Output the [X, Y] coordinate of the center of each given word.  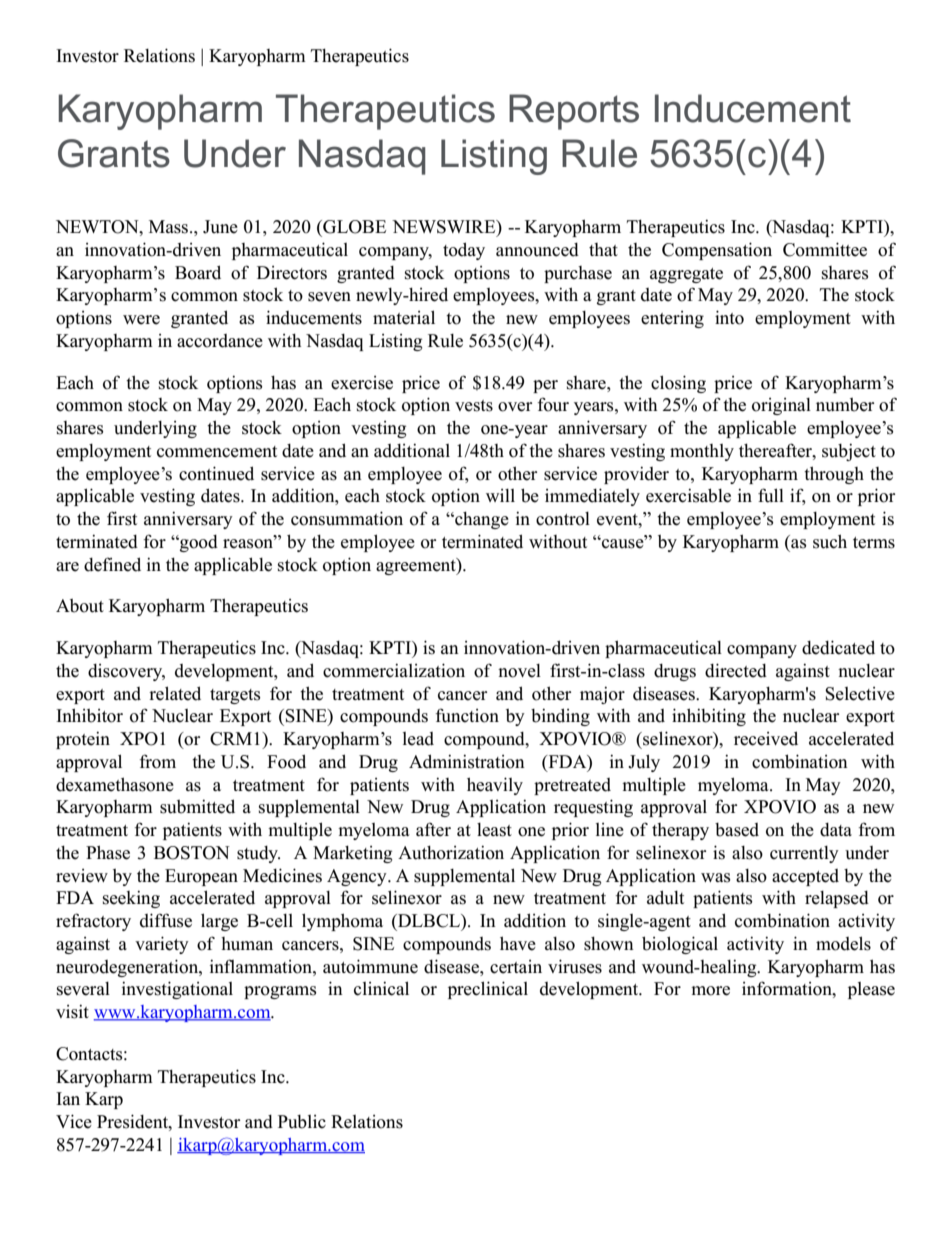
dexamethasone [115, 784]
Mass [170, 227]
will [500, 495]
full [771, 495]
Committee [825, 249]
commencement [217, 452]
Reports [574, 112]
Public [302, 1122]
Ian [68, 1098]
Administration [467, 761]
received [766, 738]
